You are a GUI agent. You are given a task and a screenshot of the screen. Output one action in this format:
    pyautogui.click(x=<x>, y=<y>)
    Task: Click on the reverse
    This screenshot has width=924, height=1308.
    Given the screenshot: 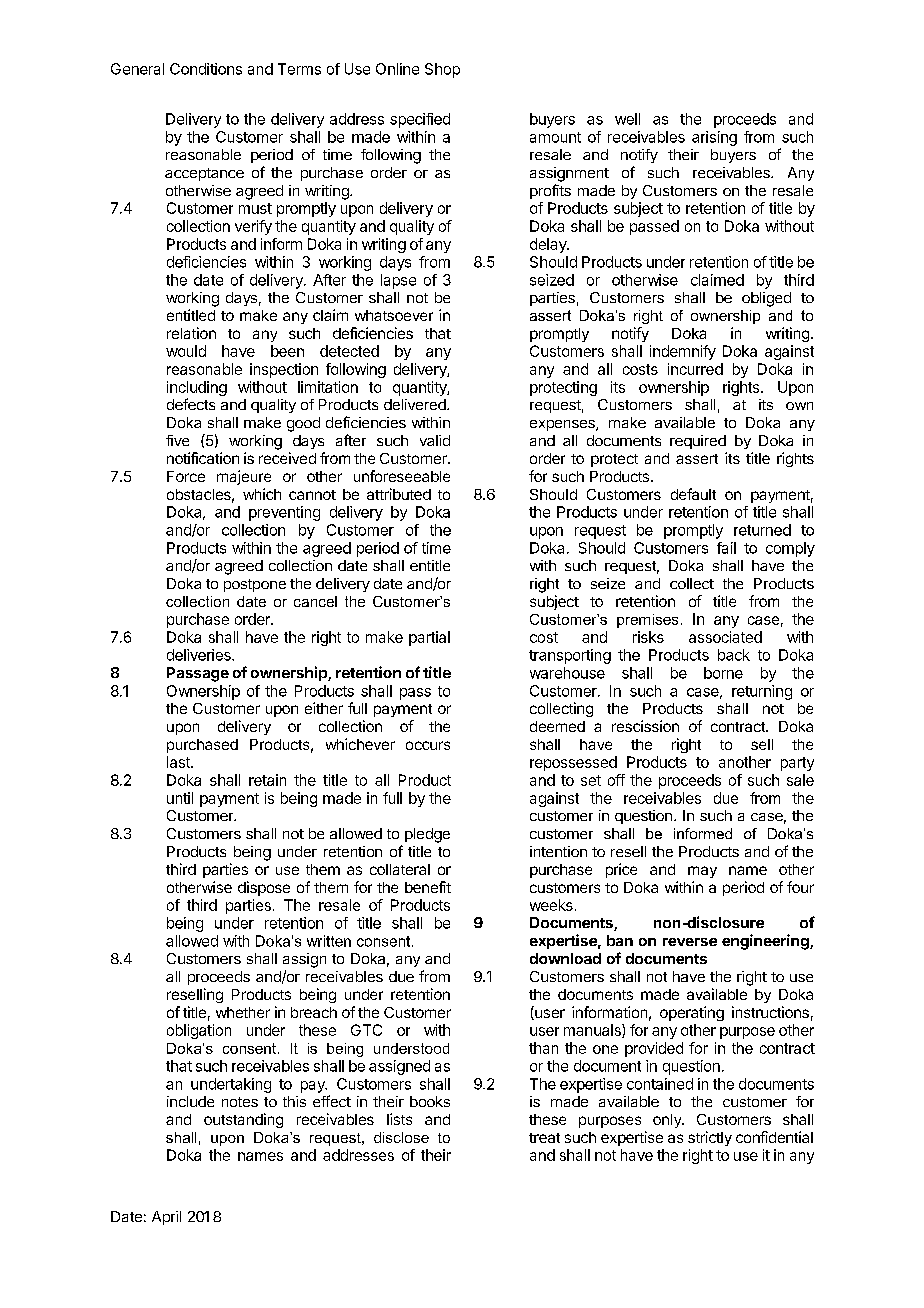 What is the action you would take?
    pyautogui.click(x=690, y=942)
